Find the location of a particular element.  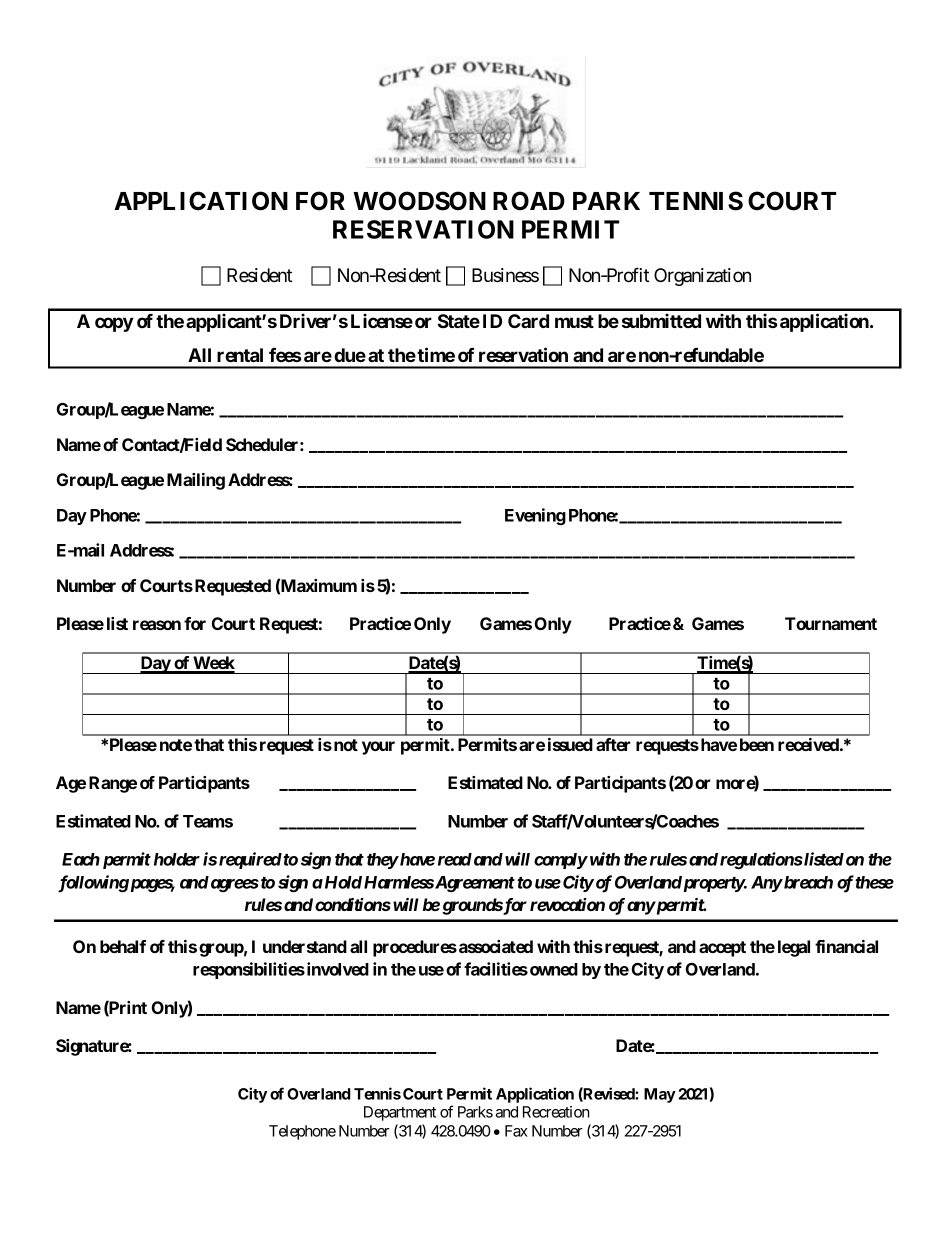

copy is located at coordinates (114, 324).
